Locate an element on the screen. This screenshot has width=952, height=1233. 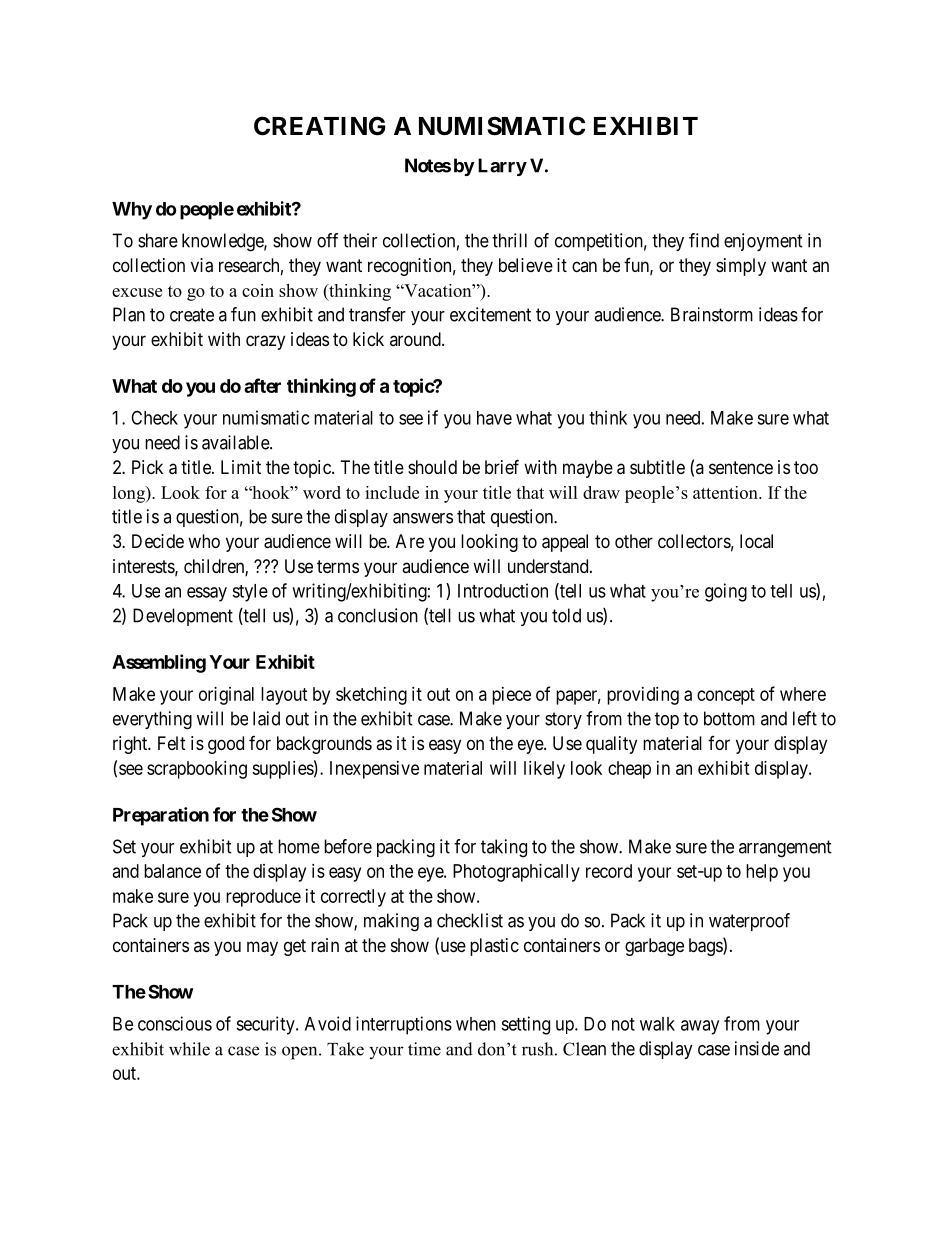
conscious is located at coordinates (175, 1023).
